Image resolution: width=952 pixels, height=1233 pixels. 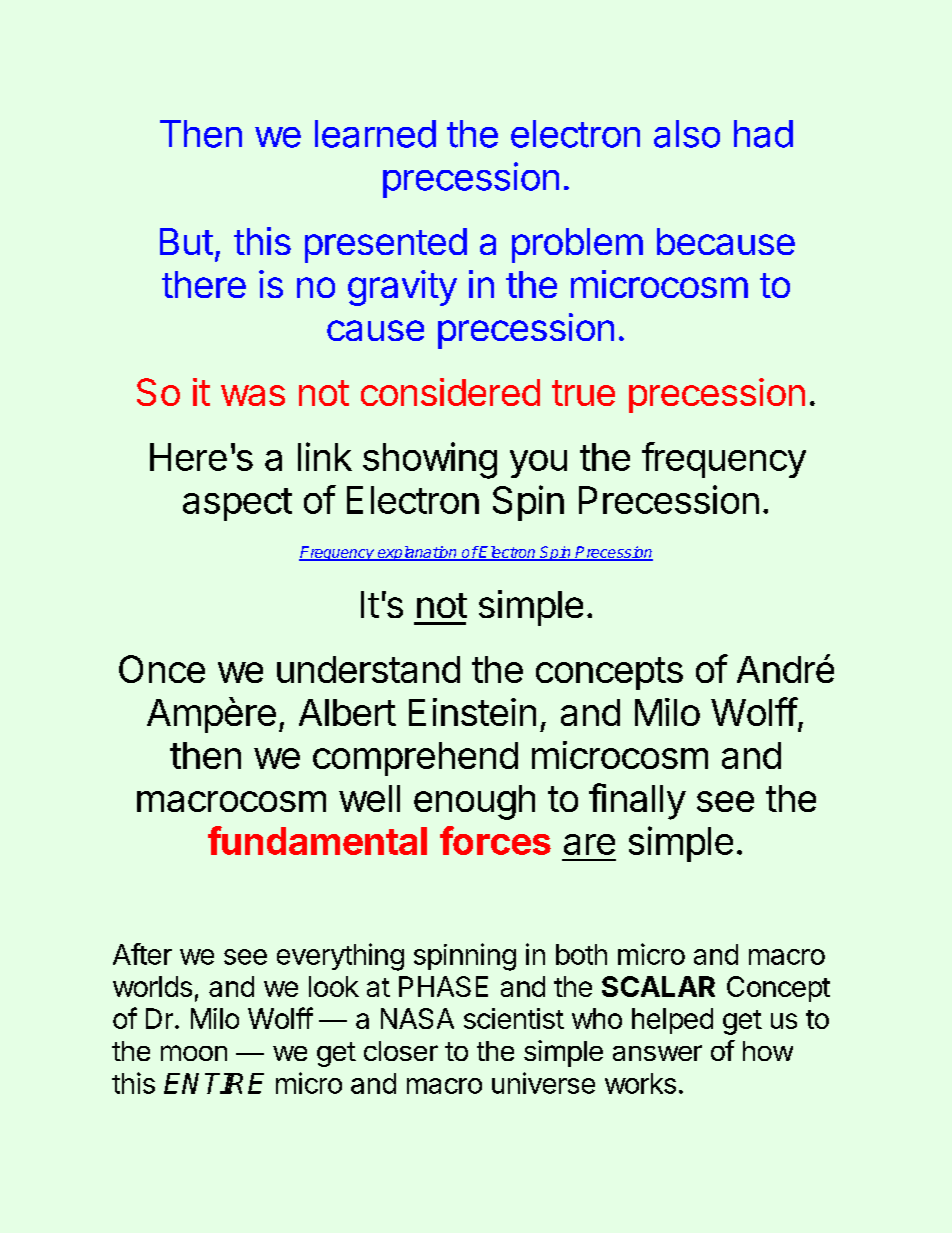 I want to click on learned, so click(x=375, y=134).
